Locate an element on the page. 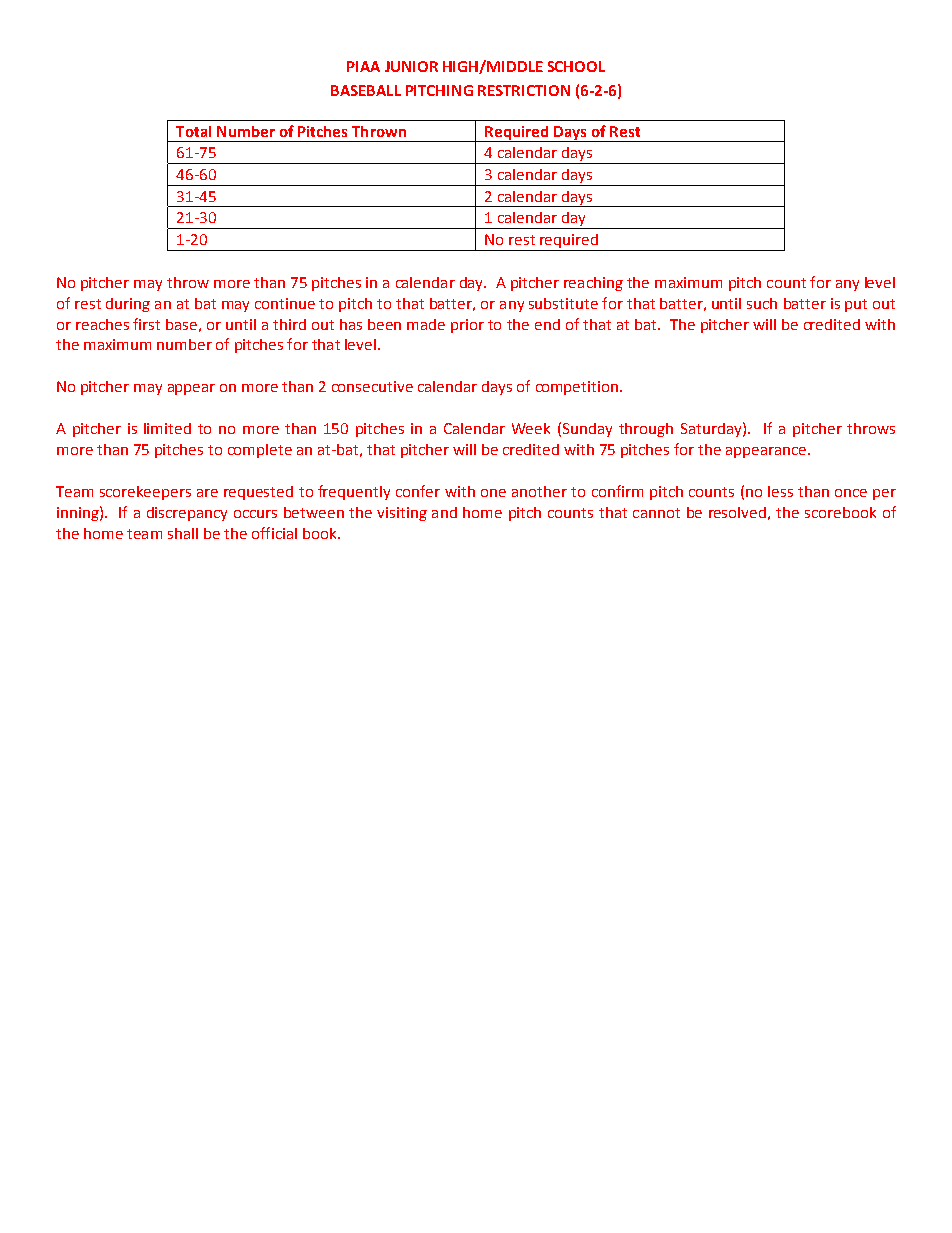 Image resolution: width=952 pixels, height=1233 pixels. during is located at coordinates (128, 305).
